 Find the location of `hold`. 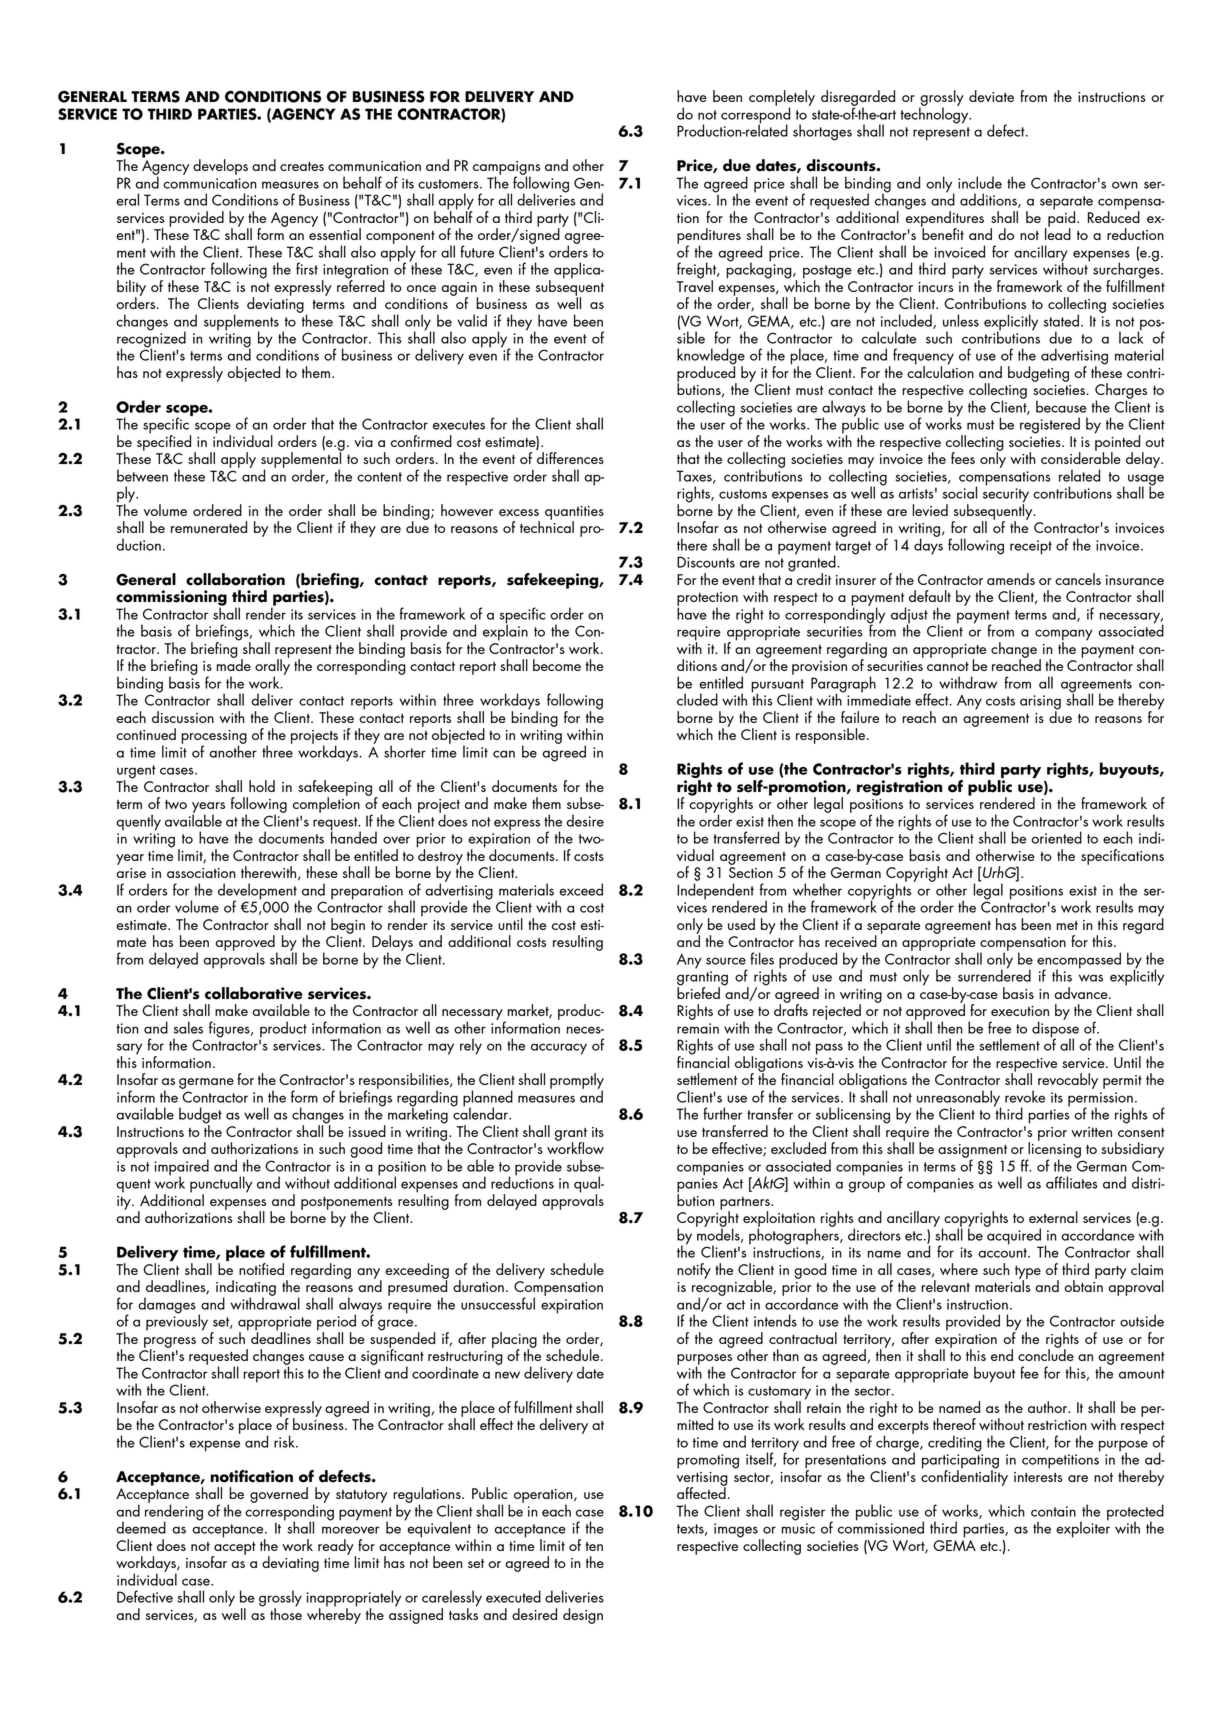

hold is located at coordinates (262, 786).
